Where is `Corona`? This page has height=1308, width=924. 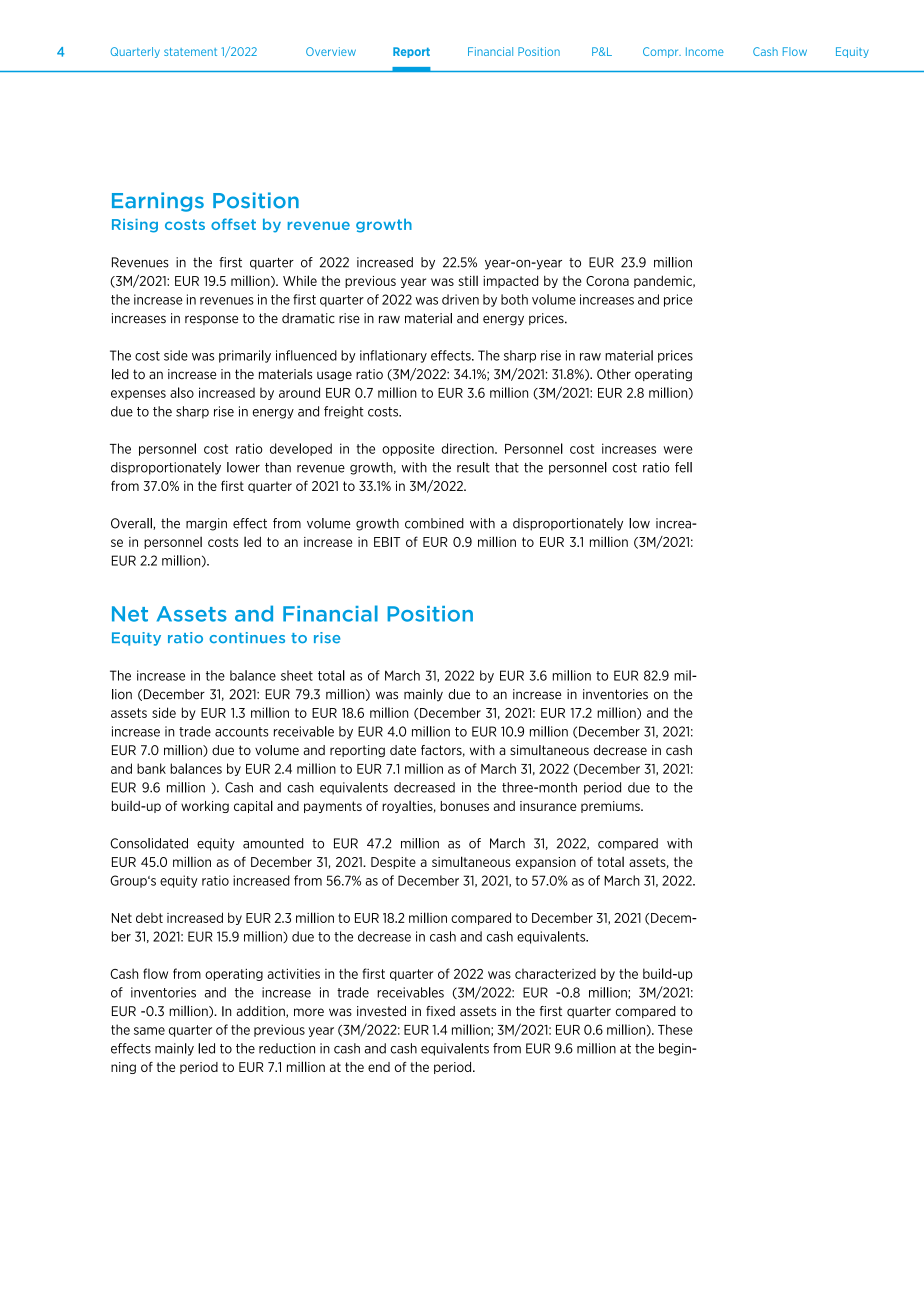
Corona is located at coordinates (607, 281).
